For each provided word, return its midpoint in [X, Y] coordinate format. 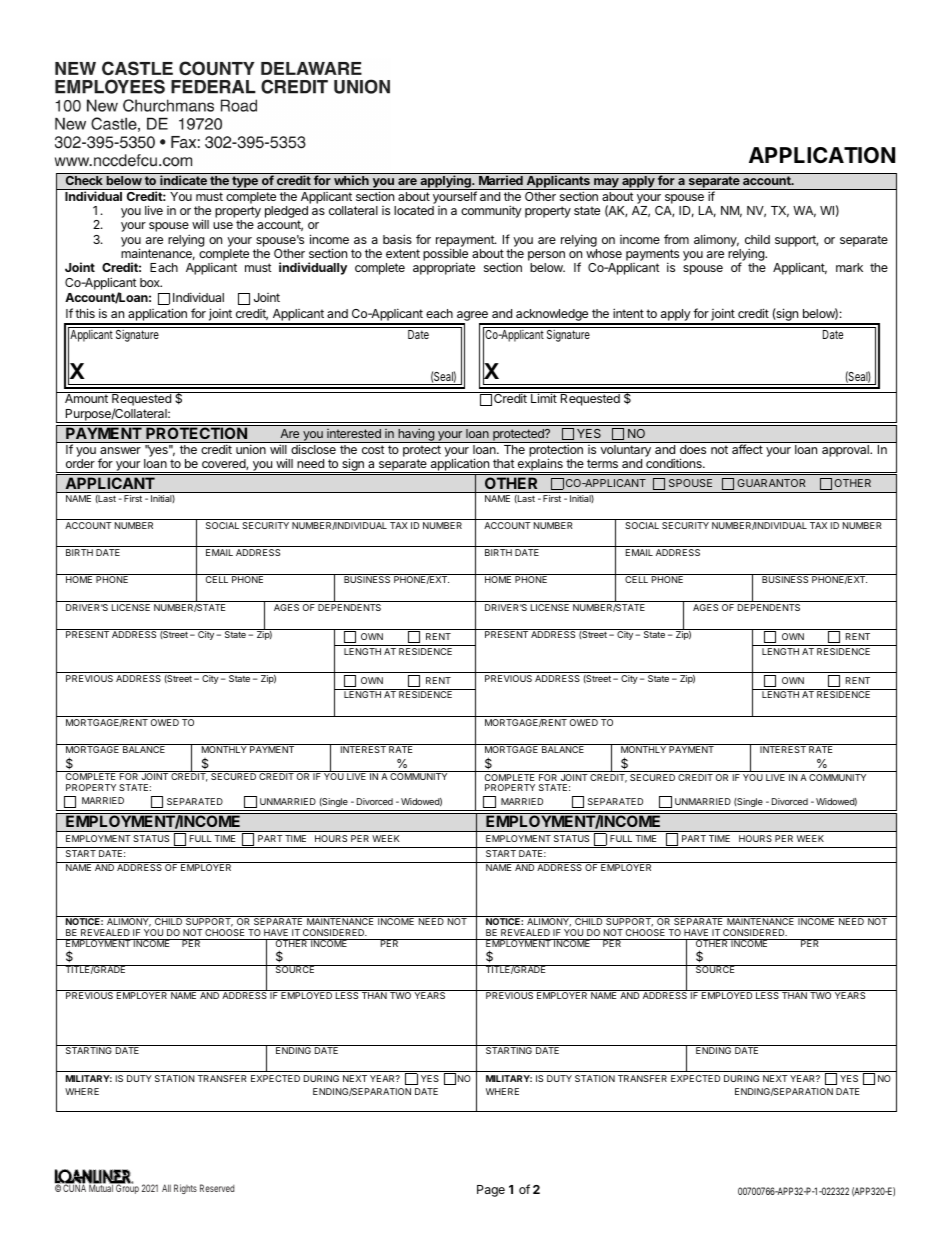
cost [373, 449]
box [151, 282]
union [251, 449]
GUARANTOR [771, 483]
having [416, 435]
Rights [185, 1189]
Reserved [217, 1188]
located [414, 210]
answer [120, 450]
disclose [313, 449]
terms [602, 463]
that [504, 463]
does [693, 449]
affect [747, 449]
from [676, 239]
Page [491, 1191]
